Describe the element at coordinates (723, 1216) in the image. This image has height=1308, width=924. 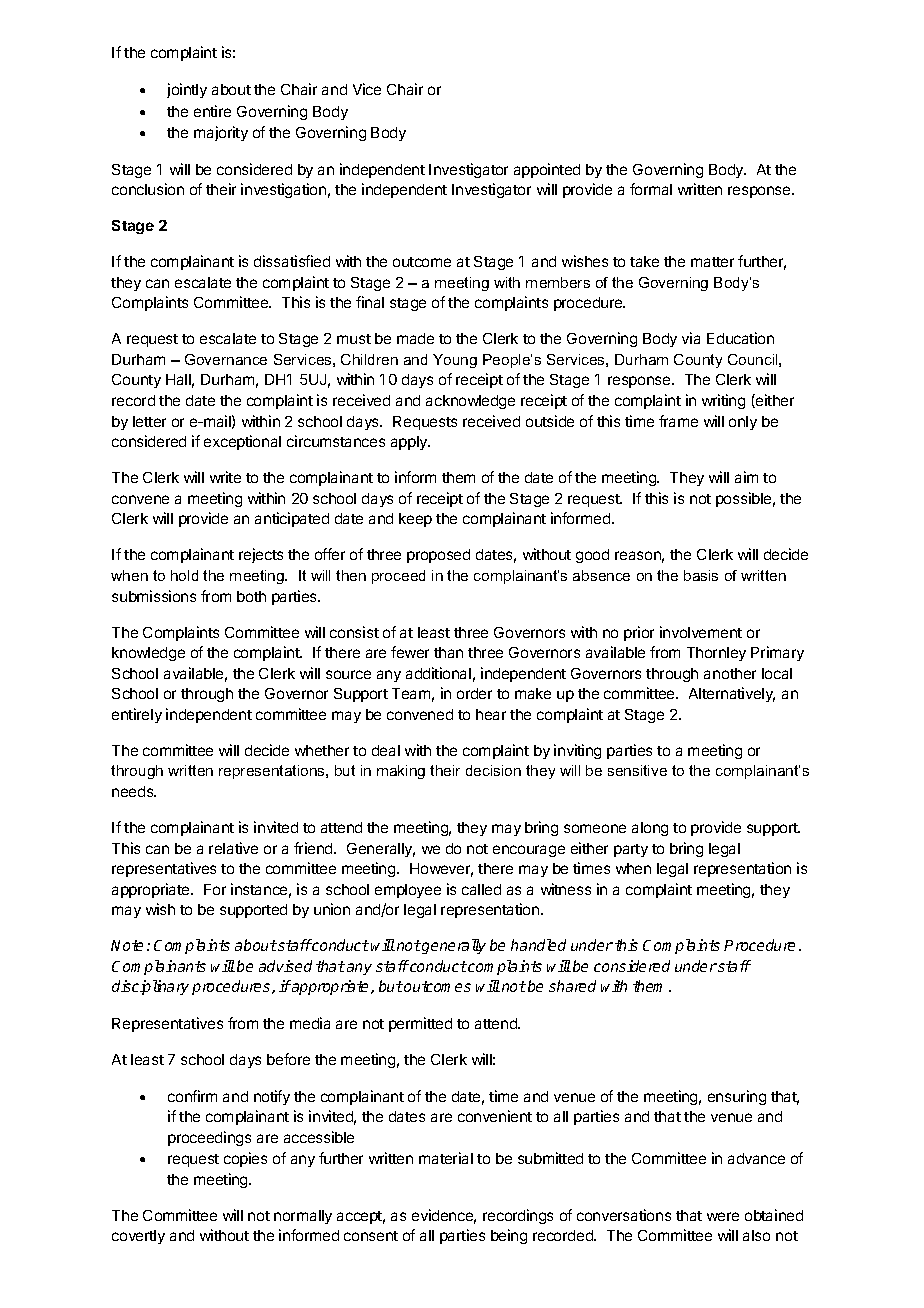
I see `were` at that location.
